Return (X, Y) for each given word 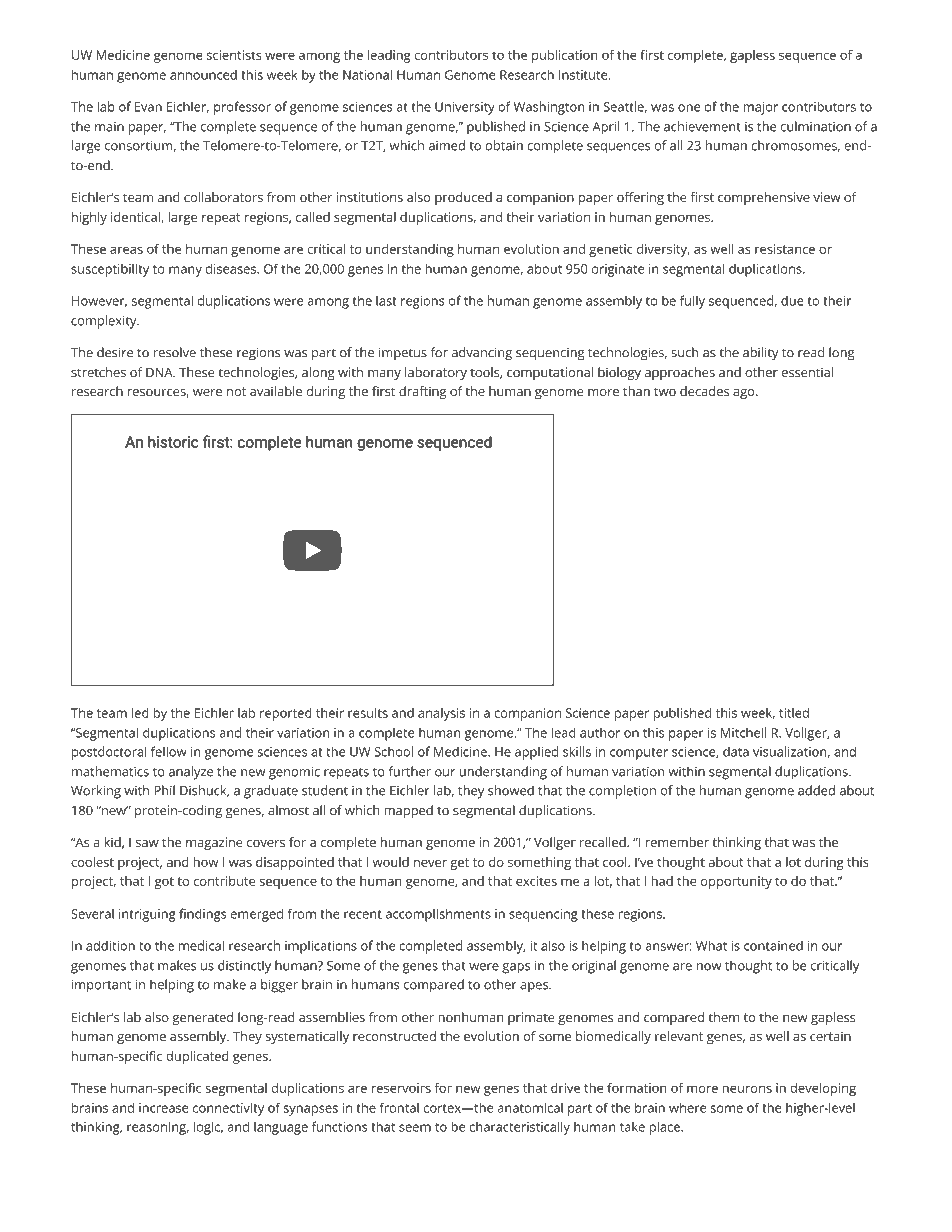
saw (147, 843)
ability (761, 354)
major (761, 108)
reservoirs (401, 1088)
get (459, 864)
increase (164, 1108)
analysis (441, 714)
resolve (175, 352)
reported (286, 714)
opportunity (736, 882)
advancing (482, 354)
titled (794, 713)
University (465, 108)
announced (203, 74)
